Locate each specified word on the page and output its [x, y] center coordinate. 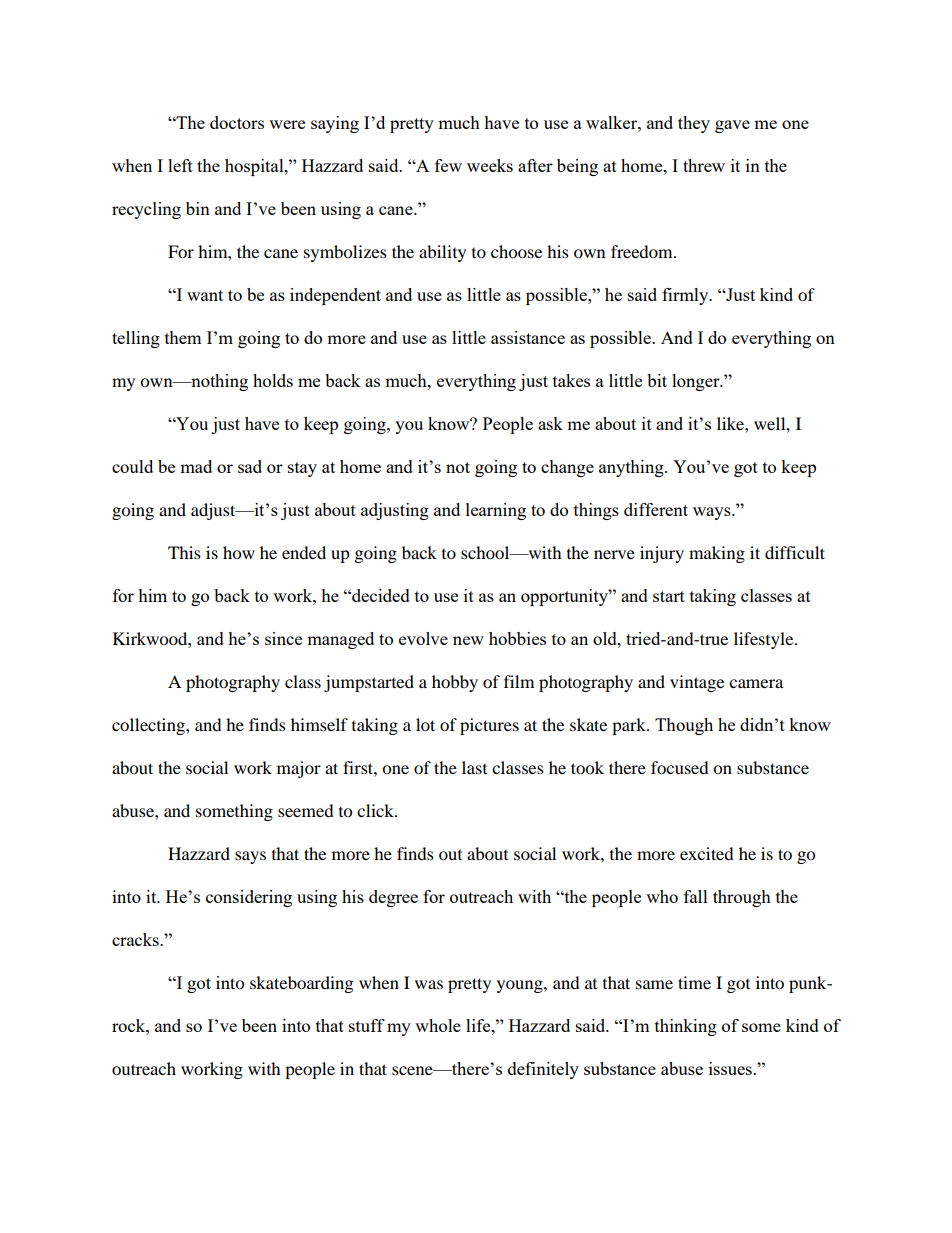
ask [550, 423]
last [474, 767]
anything [632, 468]
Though [684, 726]
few [448, 165]
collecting [149, 726]
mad [196, 466]
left [180, 165]
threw [704, 165]
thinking [686, 1027]
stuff [367, 1025]
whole [438, 1025]
